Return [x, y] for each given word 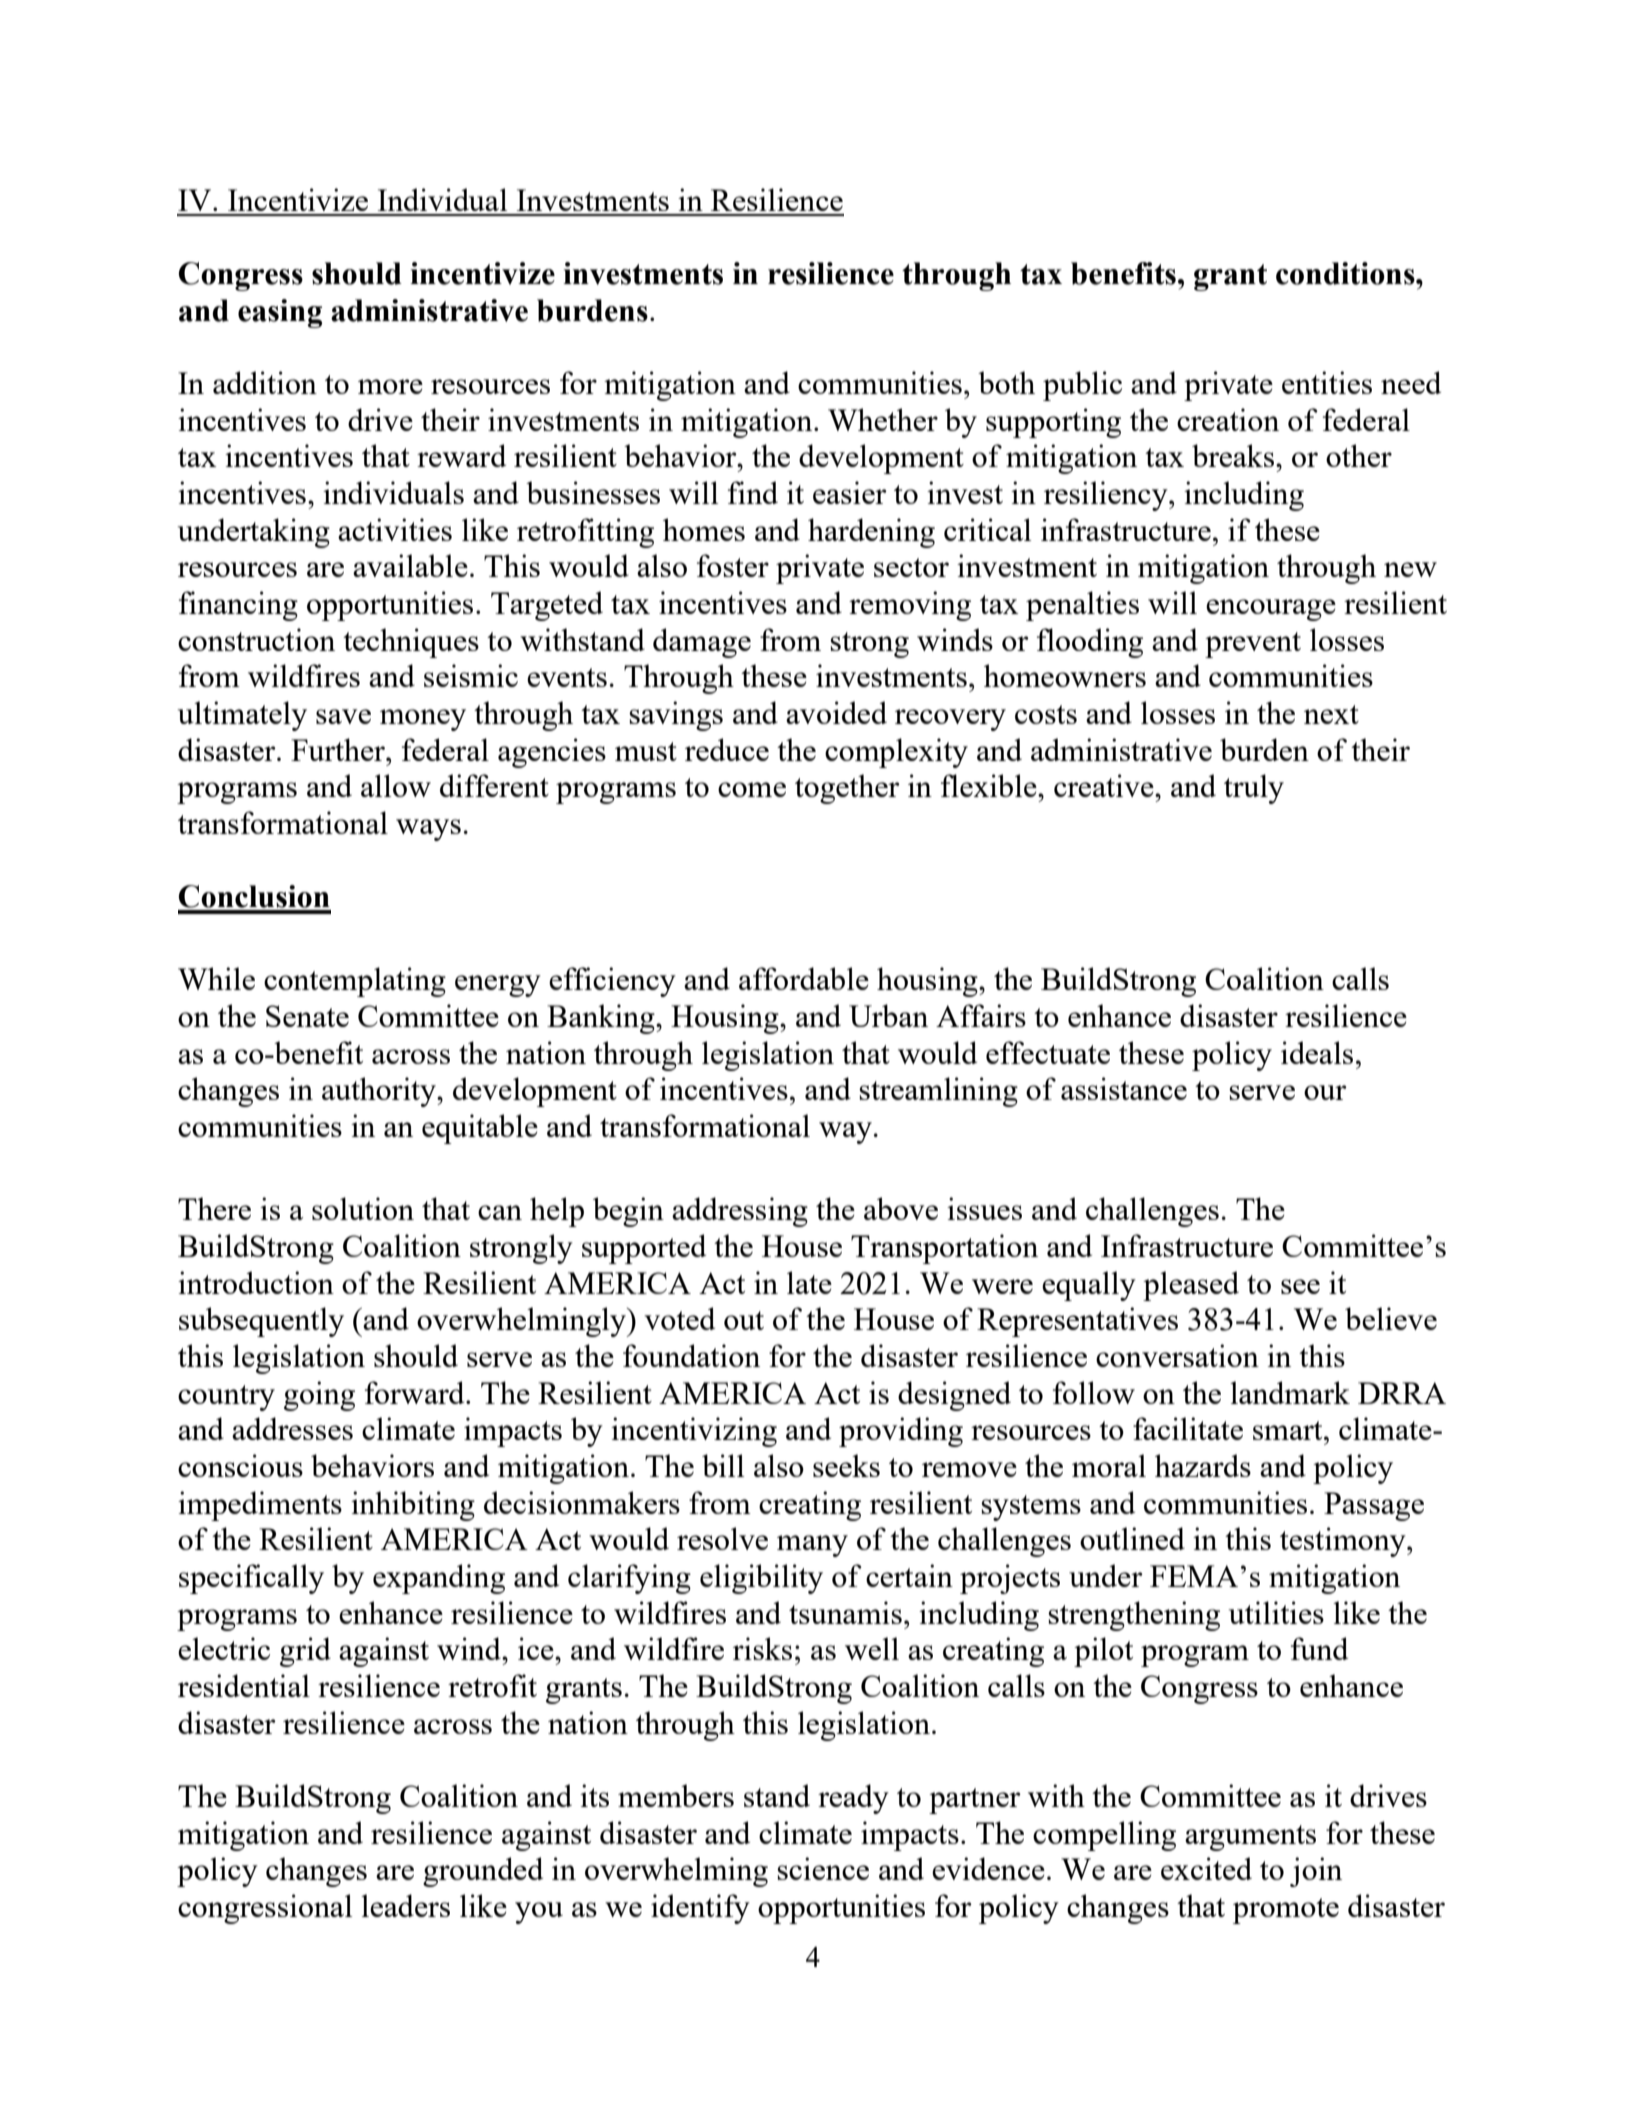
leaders [405, 1905]
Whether [883, 419]
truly [1254, 789]
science [823, 1868]
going [319, 1396]
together [847, 789]
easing [280, 313]
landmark [1290, 1392]
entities [1327, 382]
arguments [1250, 1838]
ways [428, 830]
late [809, 1282]
